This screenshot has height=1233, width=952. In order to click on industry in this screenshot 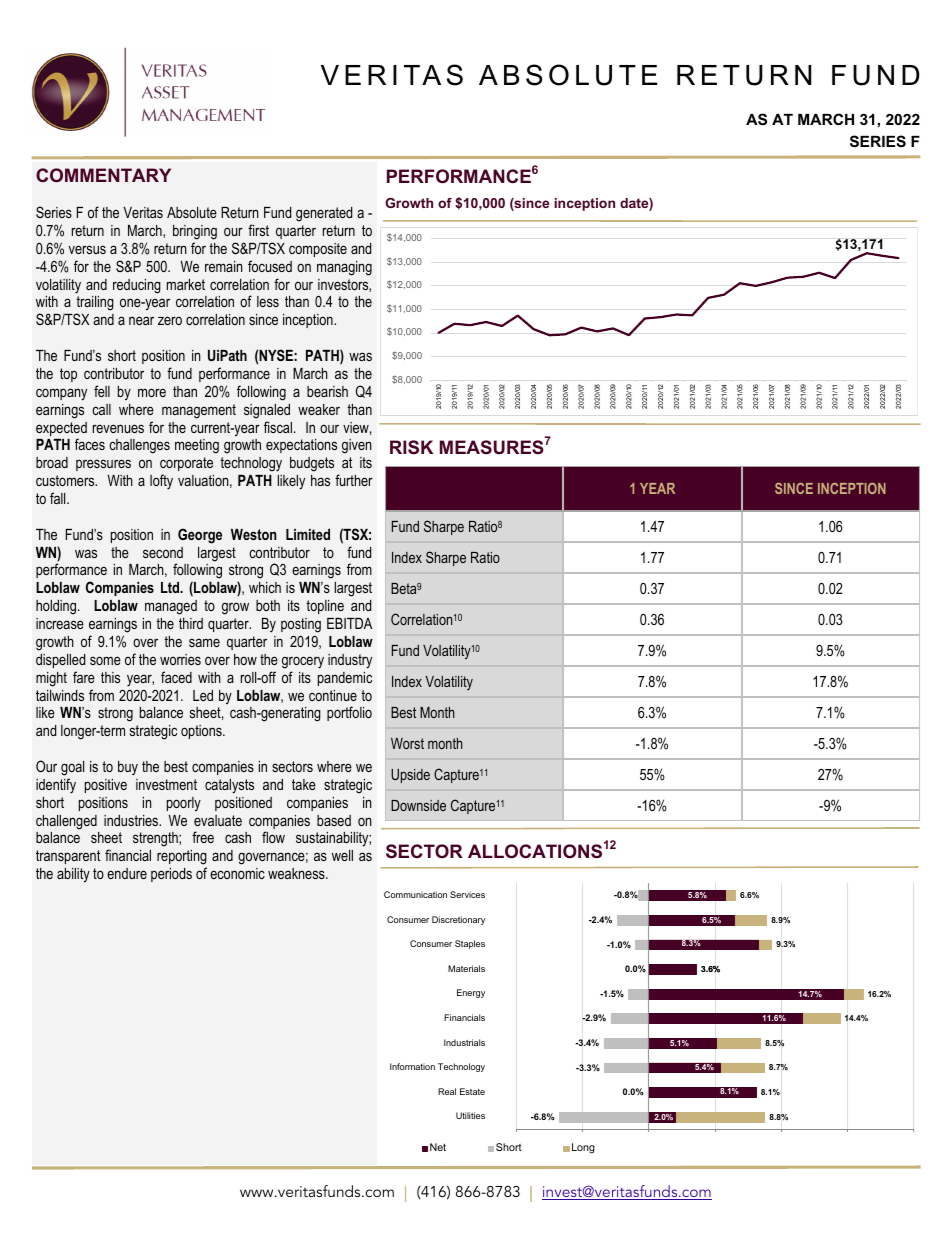, I will do `click(350, 661)`.
